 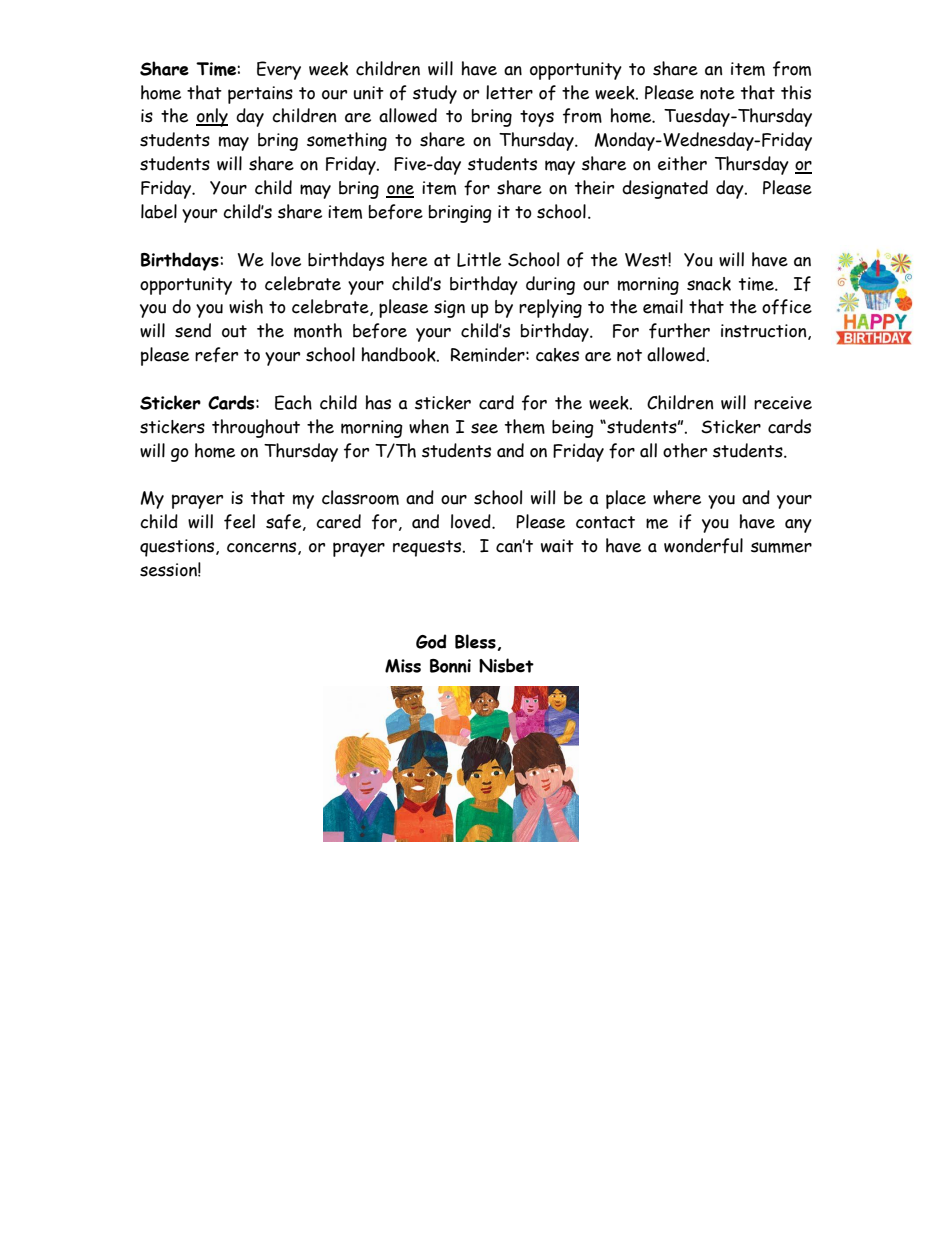 What do you see at coordinates (509, 92) in the screenshot?
I see `letter` at bounding box center [509, 92].
